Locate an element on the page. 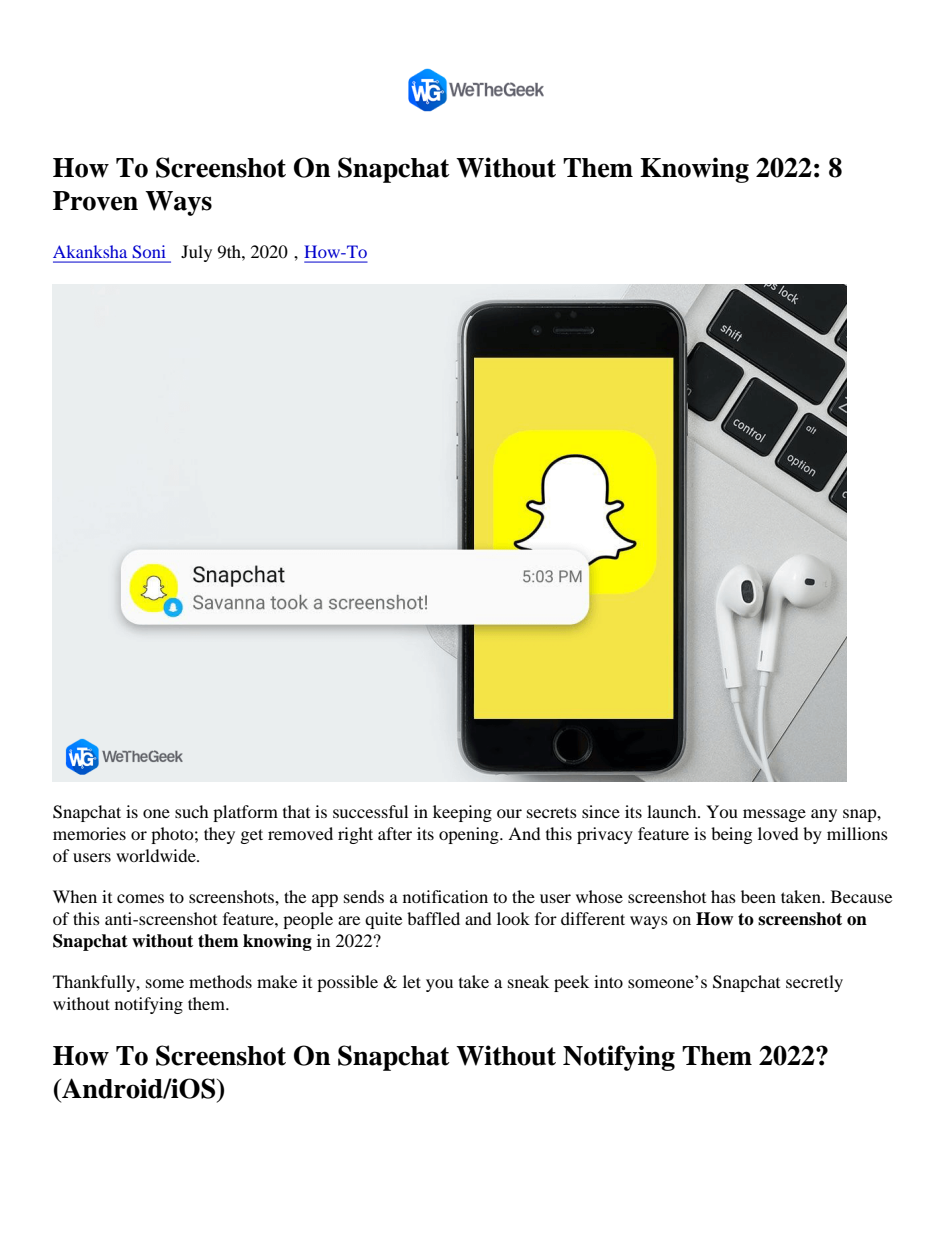 Image resolution: width=952 pixels, height=1233 pixels. methods is located at coordinates (220, 981).
